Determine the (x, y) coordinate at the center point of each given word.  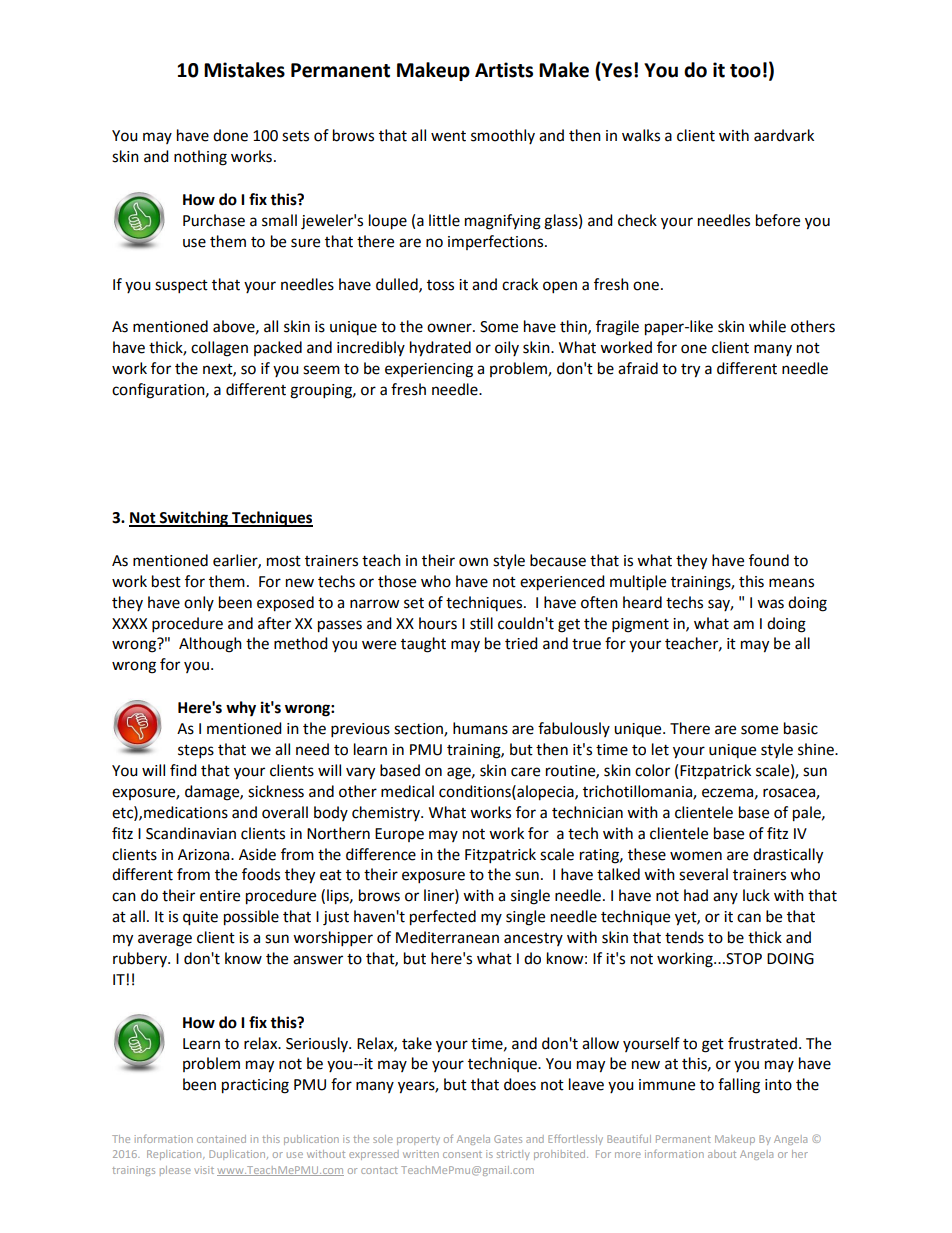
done (230, 135)
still (481, 623)
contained (221, 1139)
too (745, 71)
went (448, 136)
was (770, 604)
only (199, 603)
